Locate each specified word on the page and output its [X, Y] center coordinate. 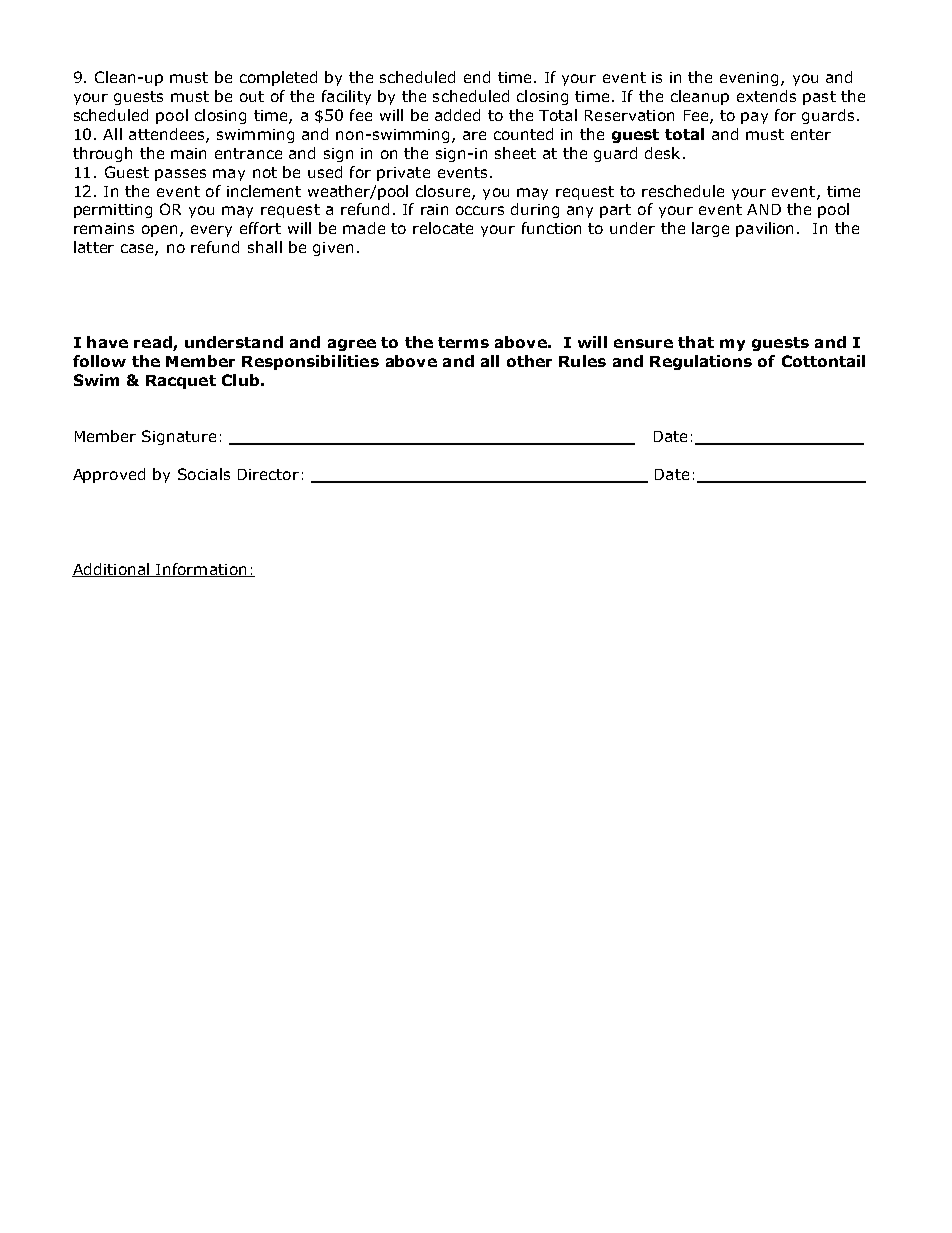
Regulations [701, 362]
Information [201, 570]
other [529, 361]
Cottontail [823, 361]
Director [268, 474]
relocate [443, 228]
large [710, 229]
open [159, 231]
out [252, 96]
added [457, 115]
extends [766, 96]
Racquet [181, 382]
